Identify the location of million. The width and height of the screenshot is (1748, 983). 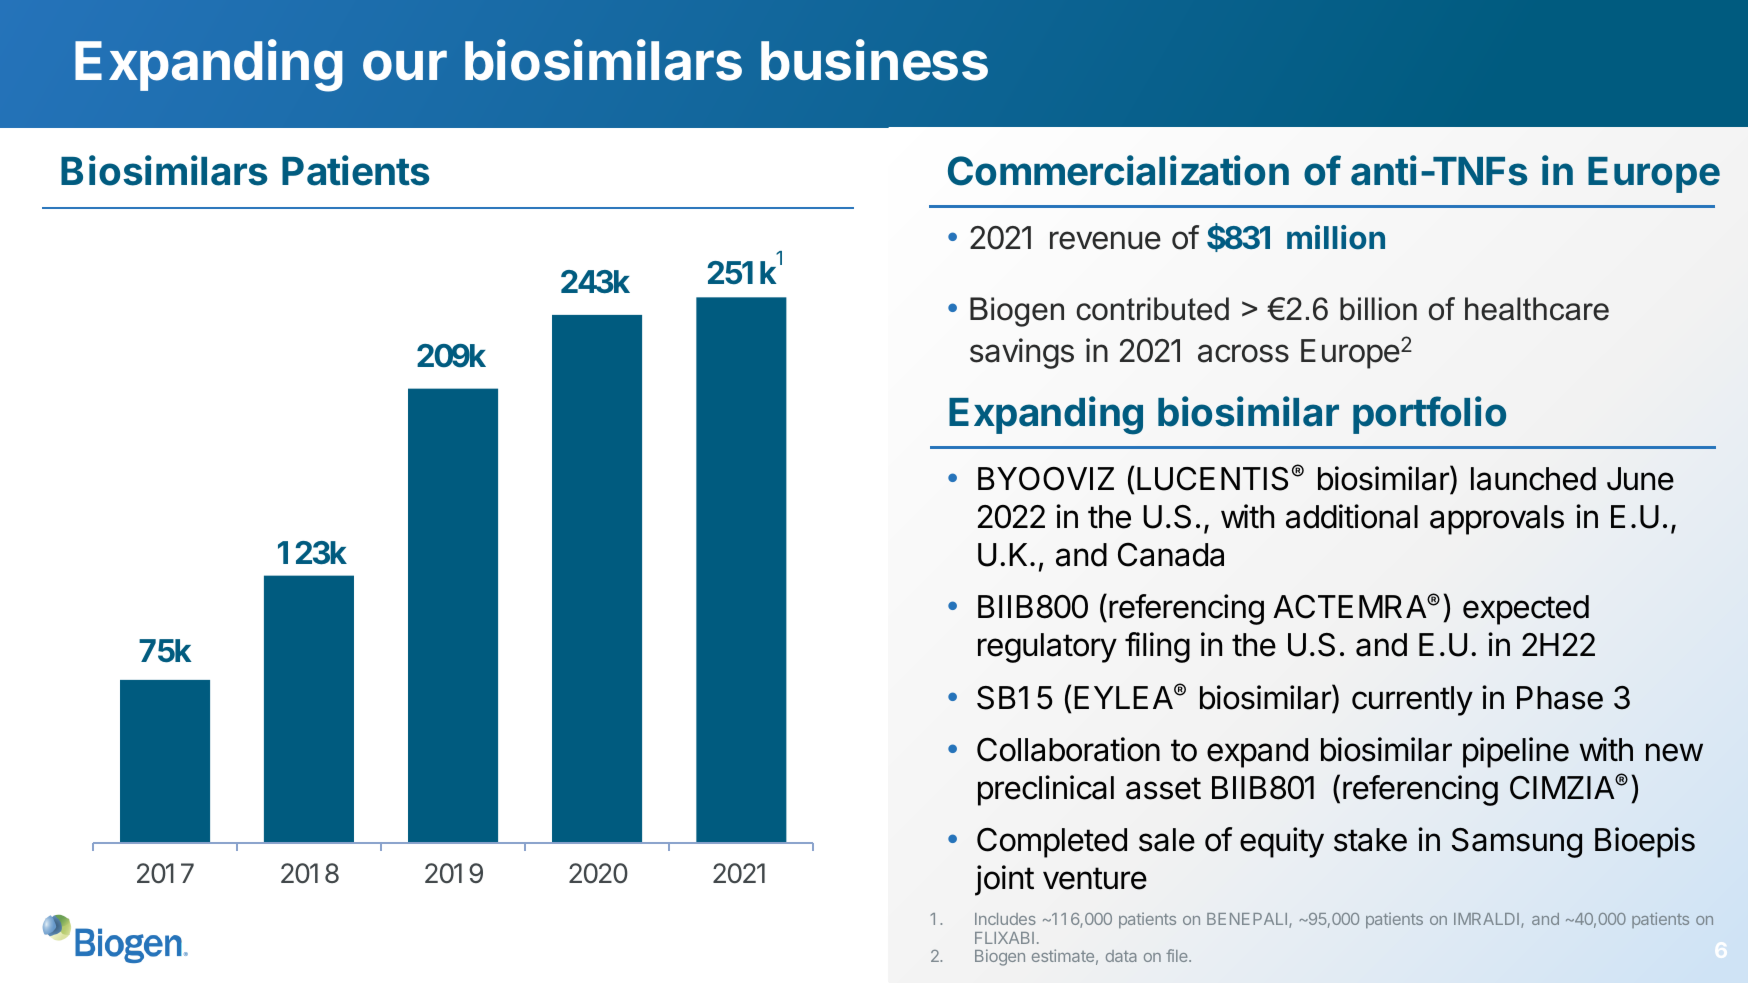
(1336, 237).
